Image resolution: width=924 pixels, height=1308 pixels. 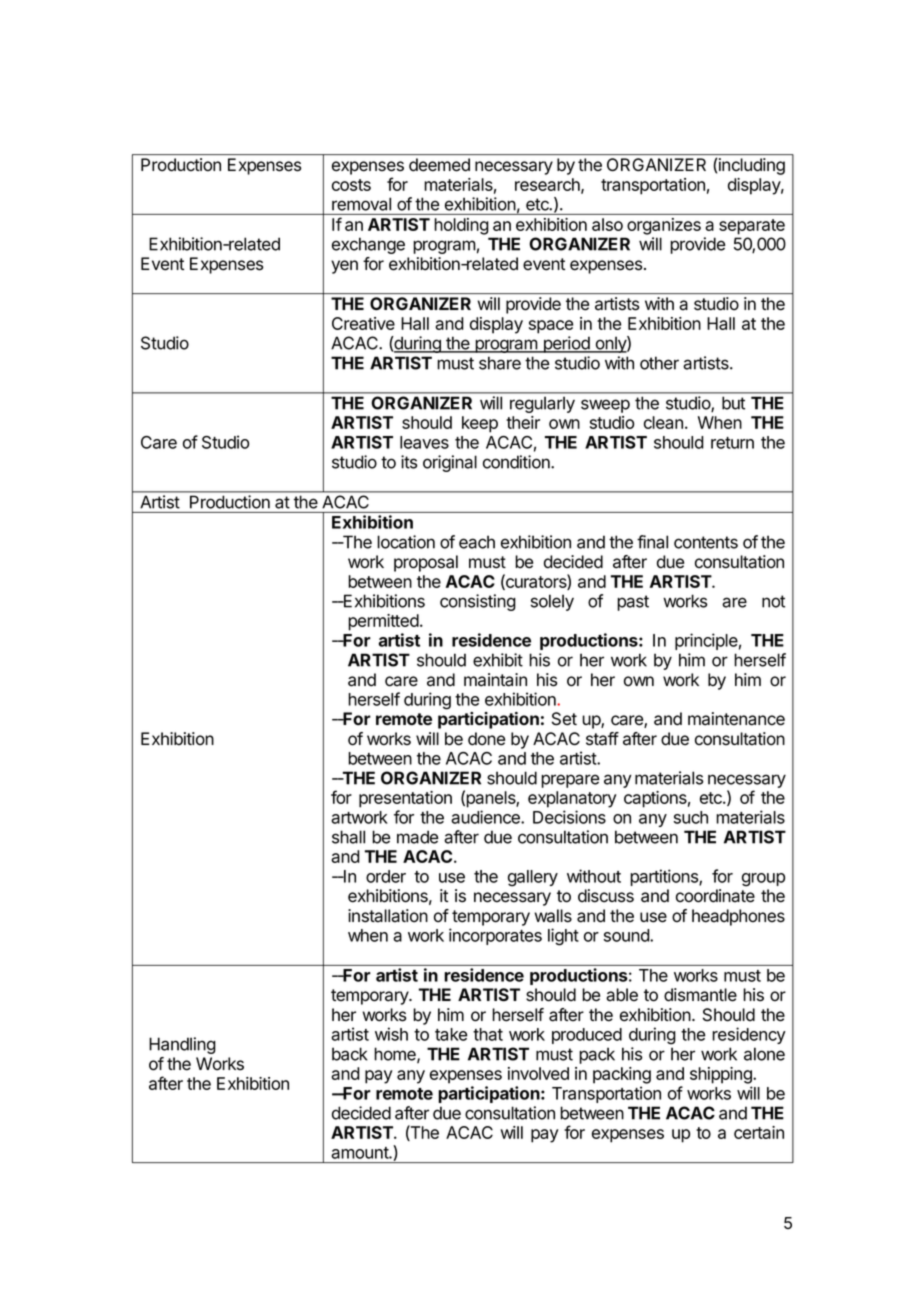 What do you see at coordinates (533, 878) in the screenshot?
I see `gallery` at bounding box center [533, 878].
